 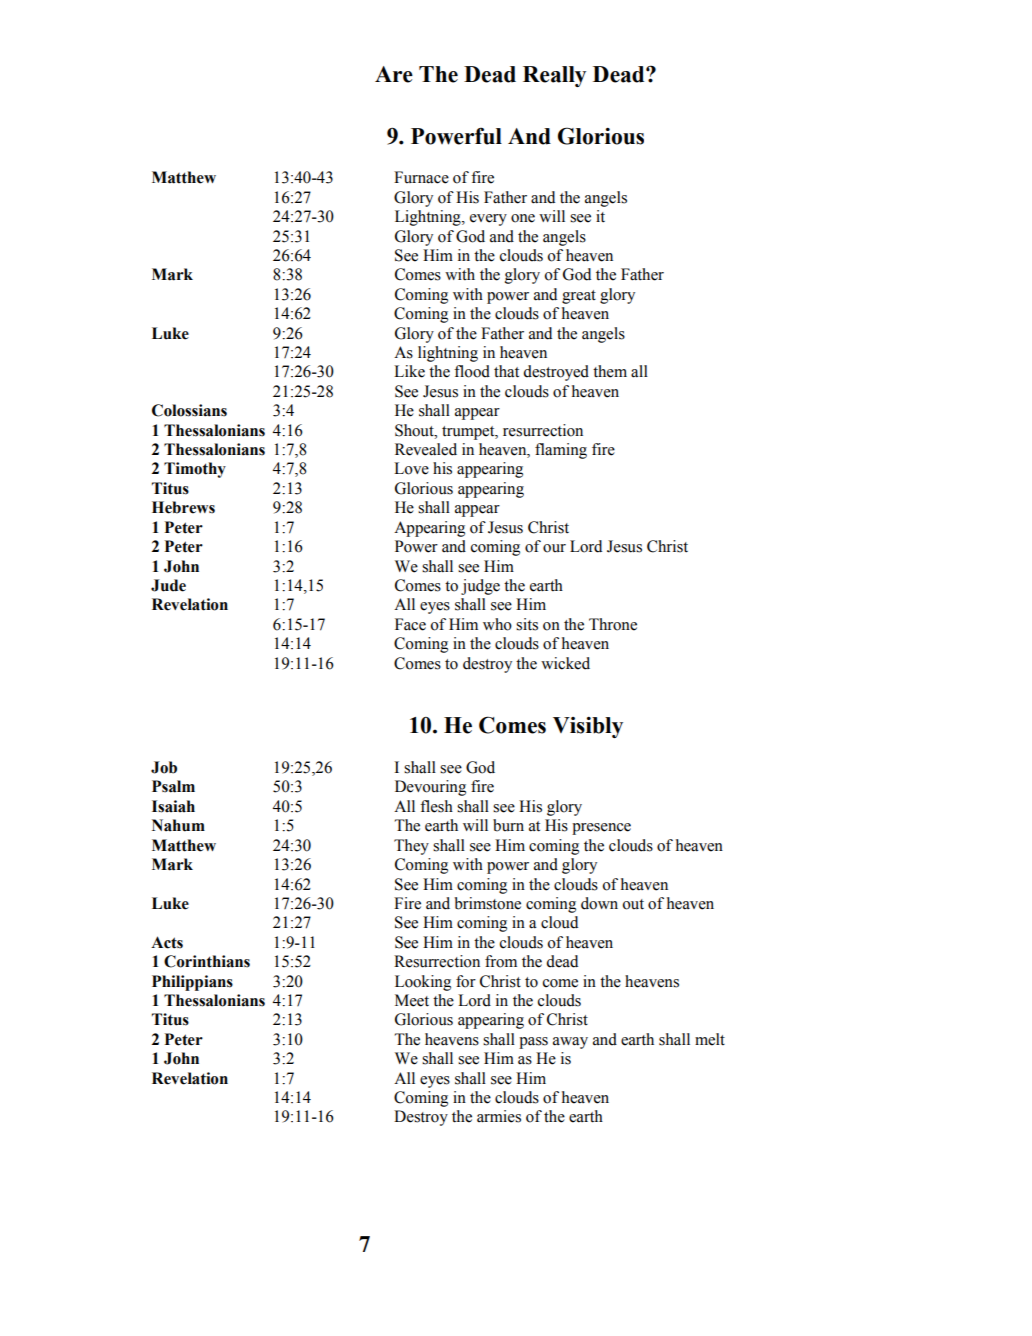 What do you see at coordinates (488, 220) in the screenshot?
I see `every` at bounding box center [488, 220].
